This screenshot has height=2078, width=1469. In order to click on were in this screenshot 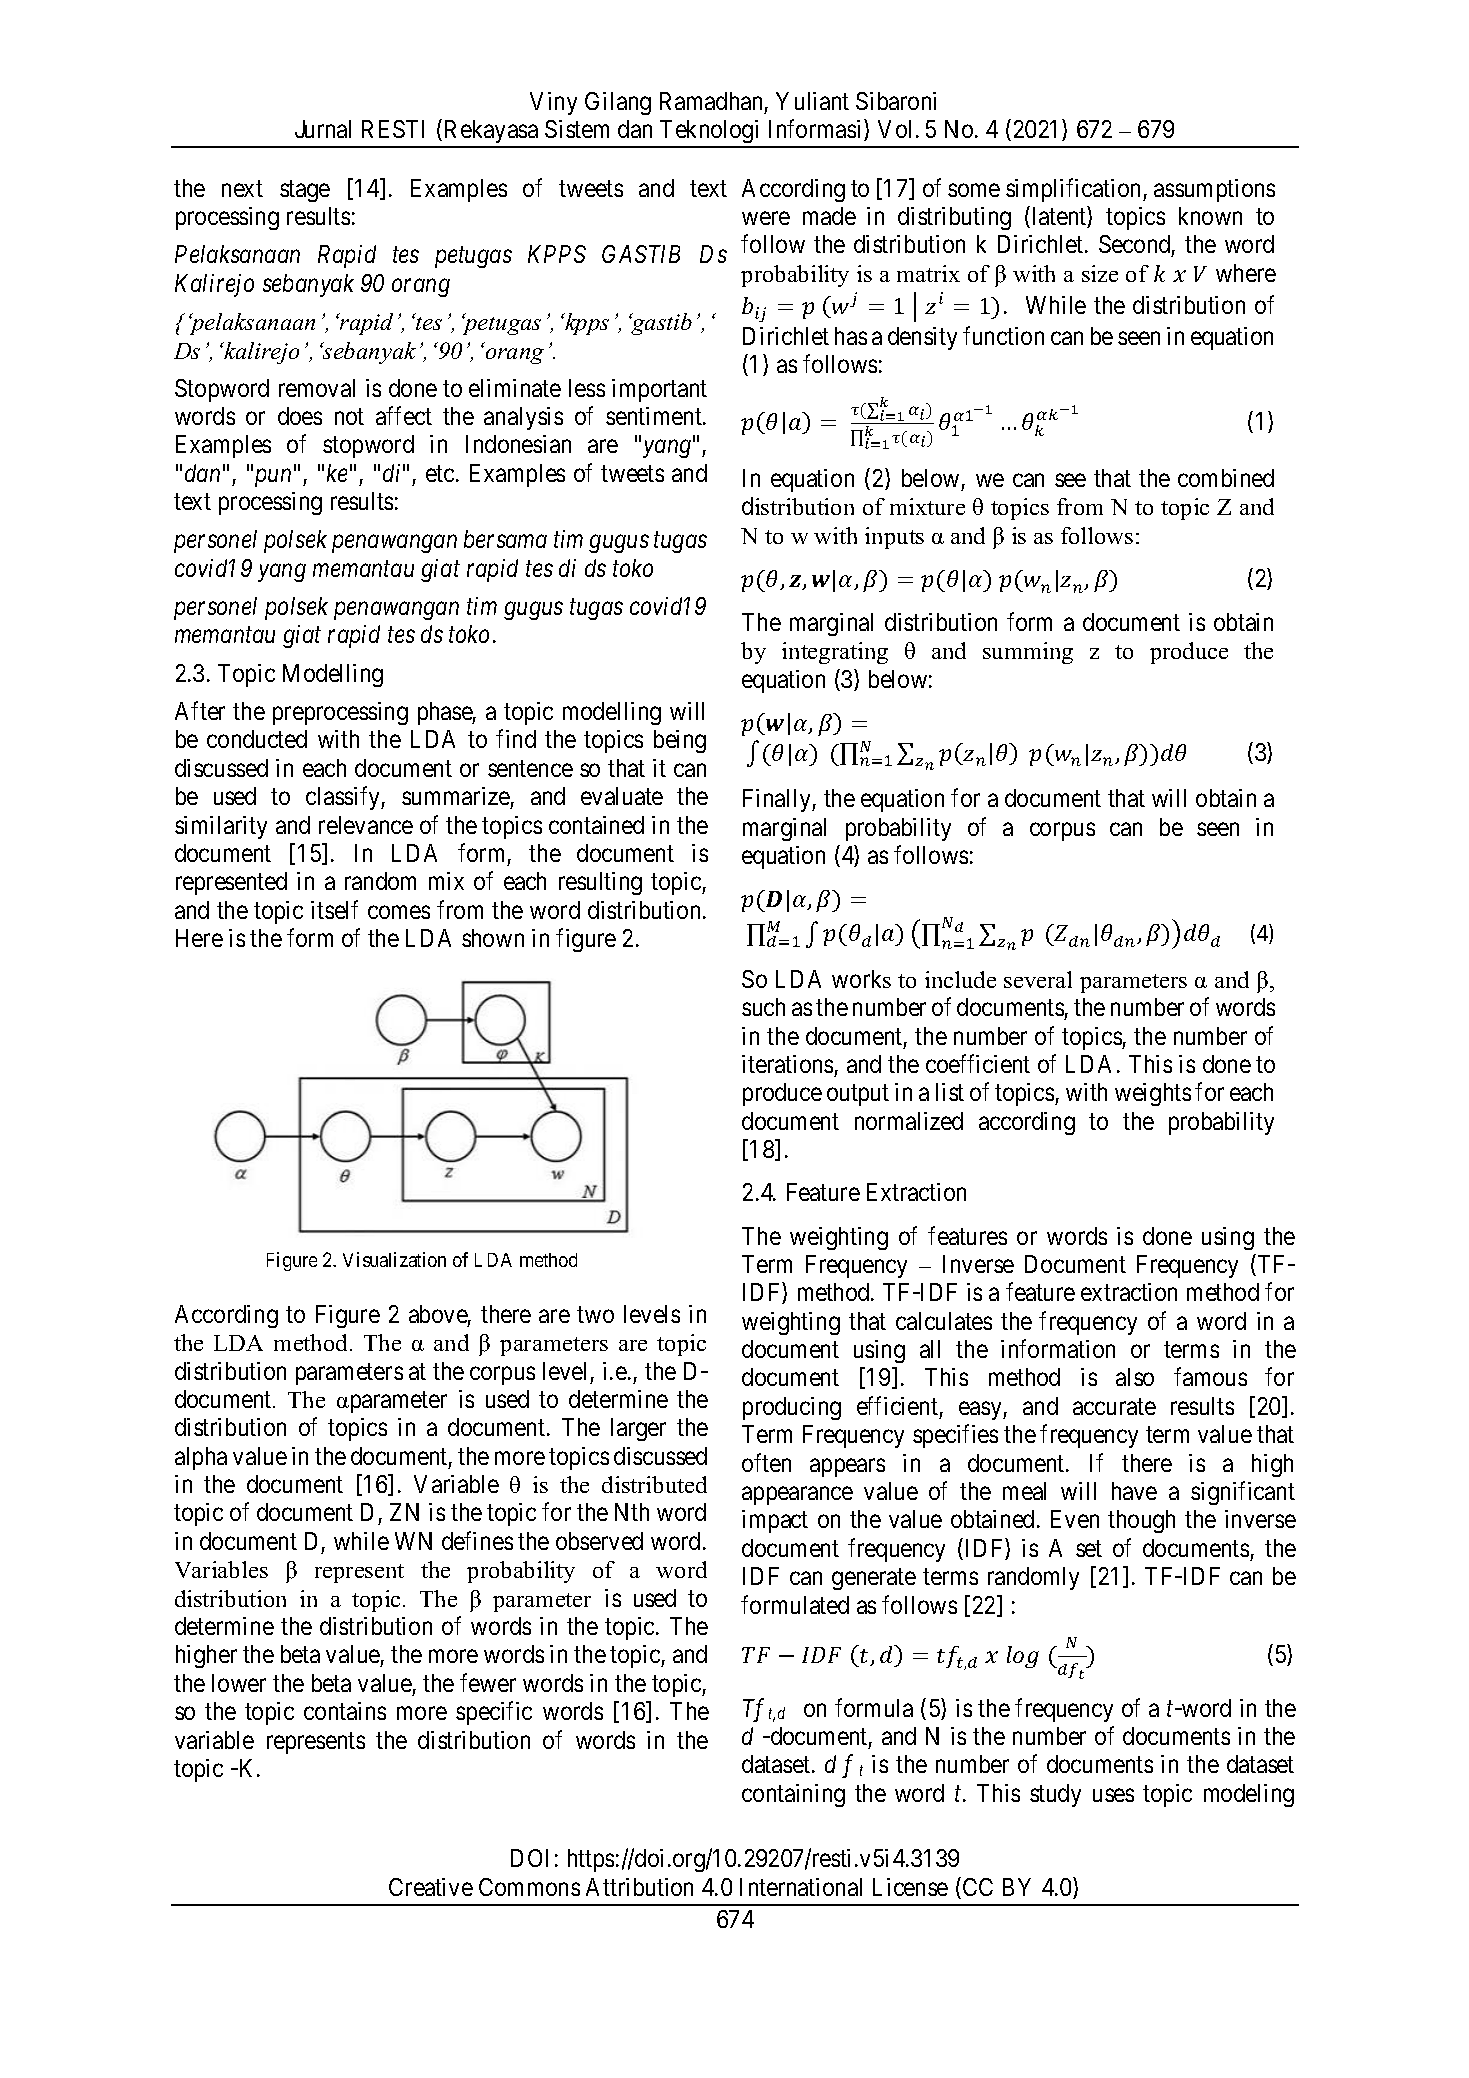, I will do `click(766, 218)`.
